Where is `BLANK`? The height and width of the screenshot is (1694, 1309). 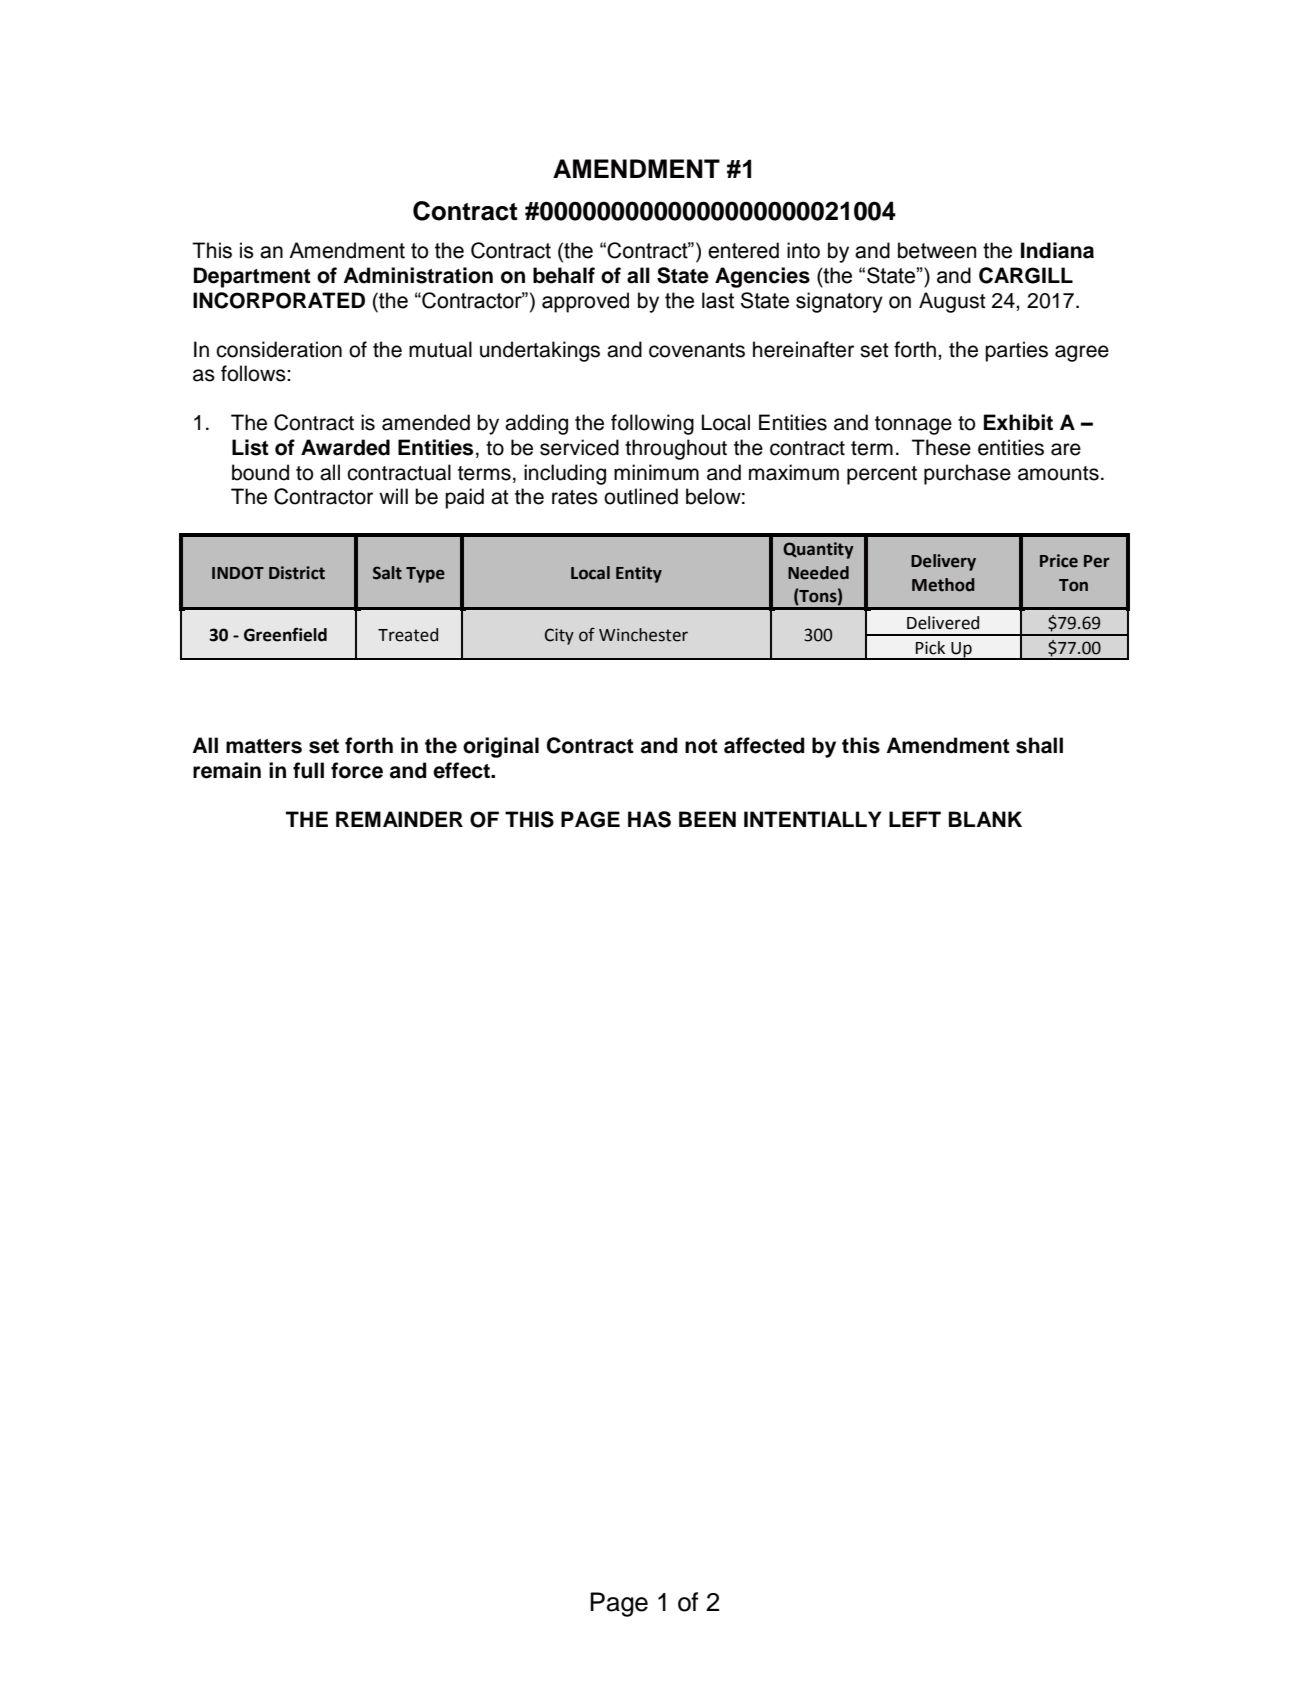 BLANK is located at coordinates (985, 819).
